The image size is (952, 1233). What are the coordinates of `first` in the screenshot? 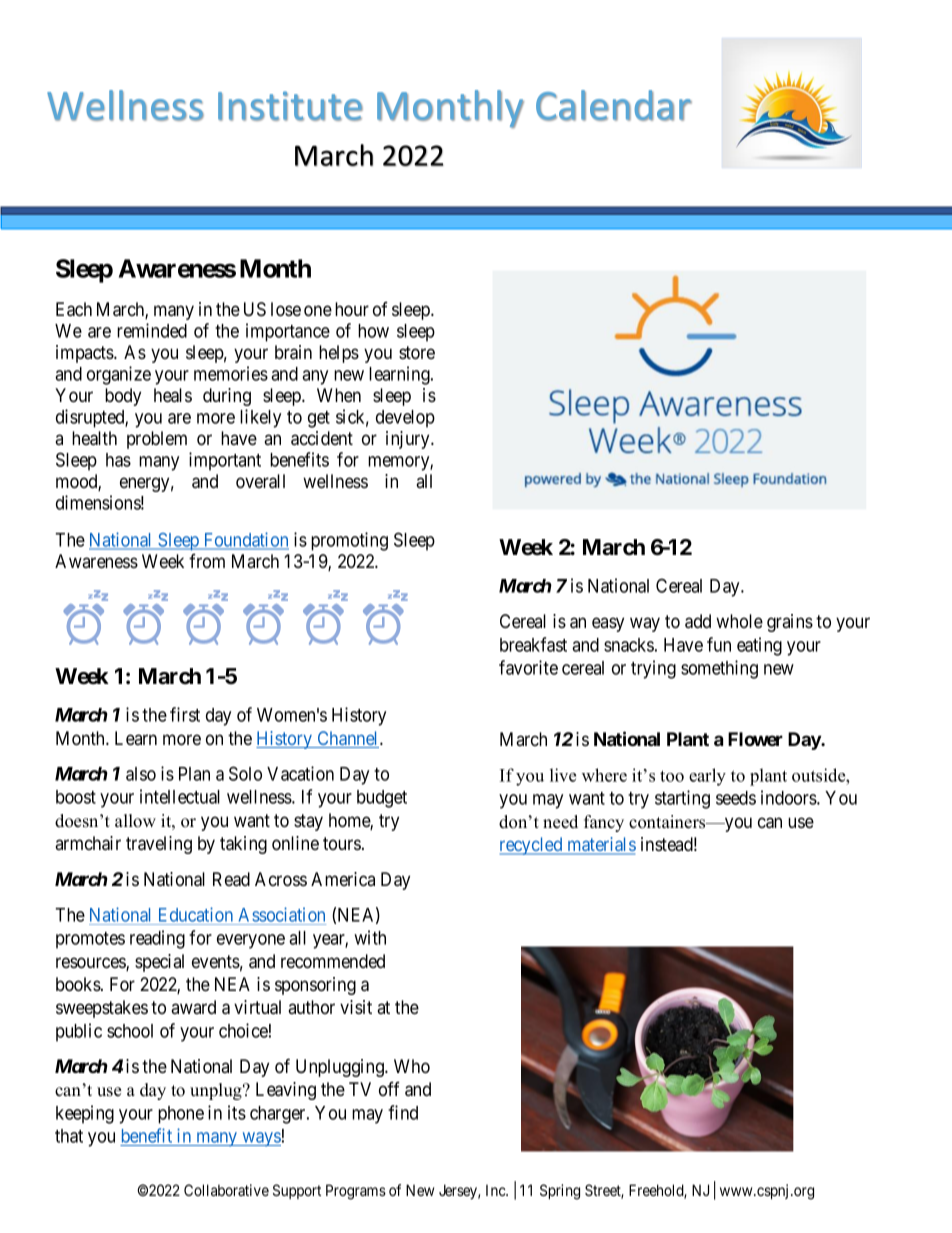 It's located at (185, 714).
